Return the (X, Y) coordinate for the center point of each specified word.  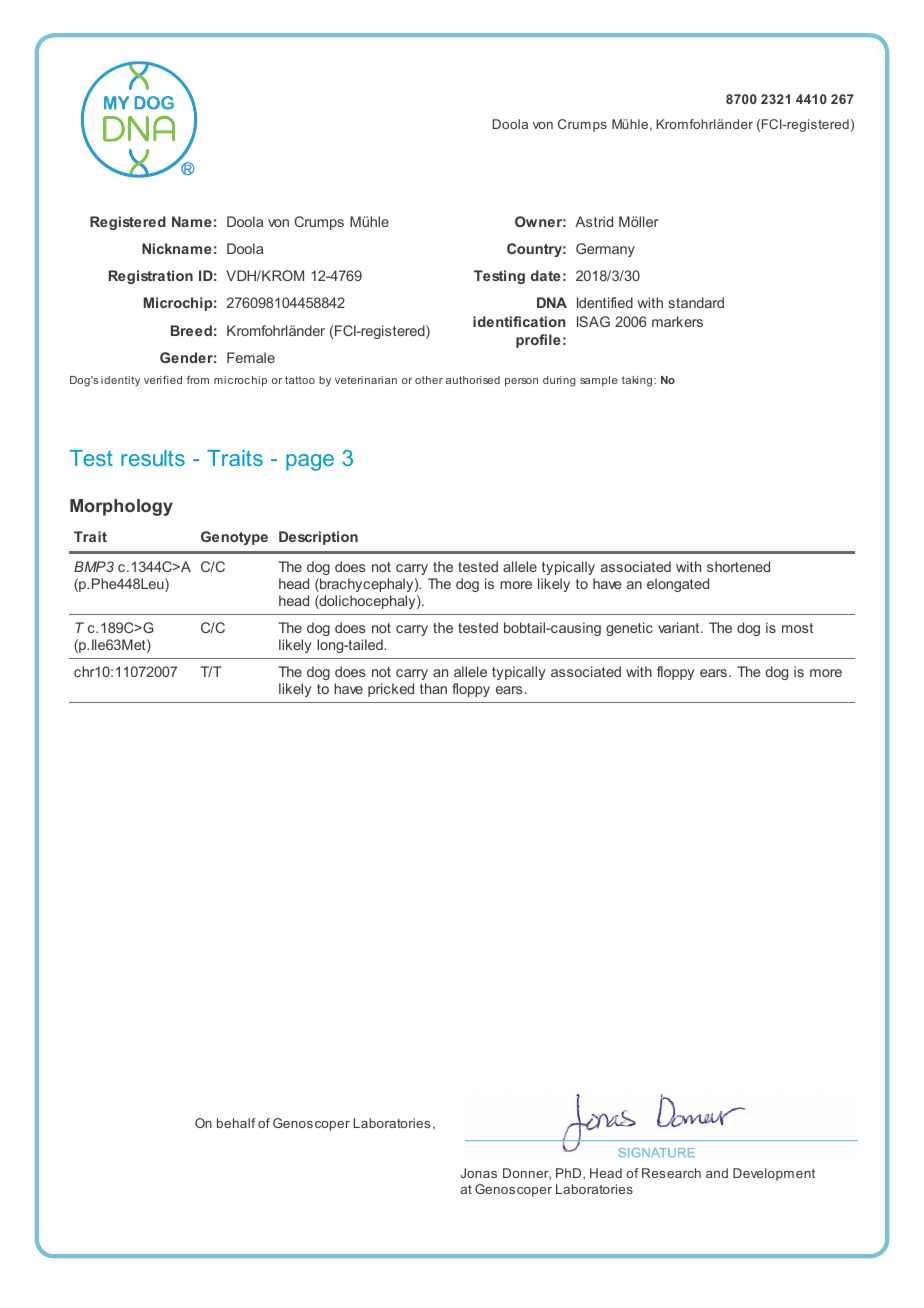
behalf (236, 1123)
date (546, 275)
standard (696, 302)
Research (671, 1173)
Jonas (478, 1173)
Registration (151, 277)
